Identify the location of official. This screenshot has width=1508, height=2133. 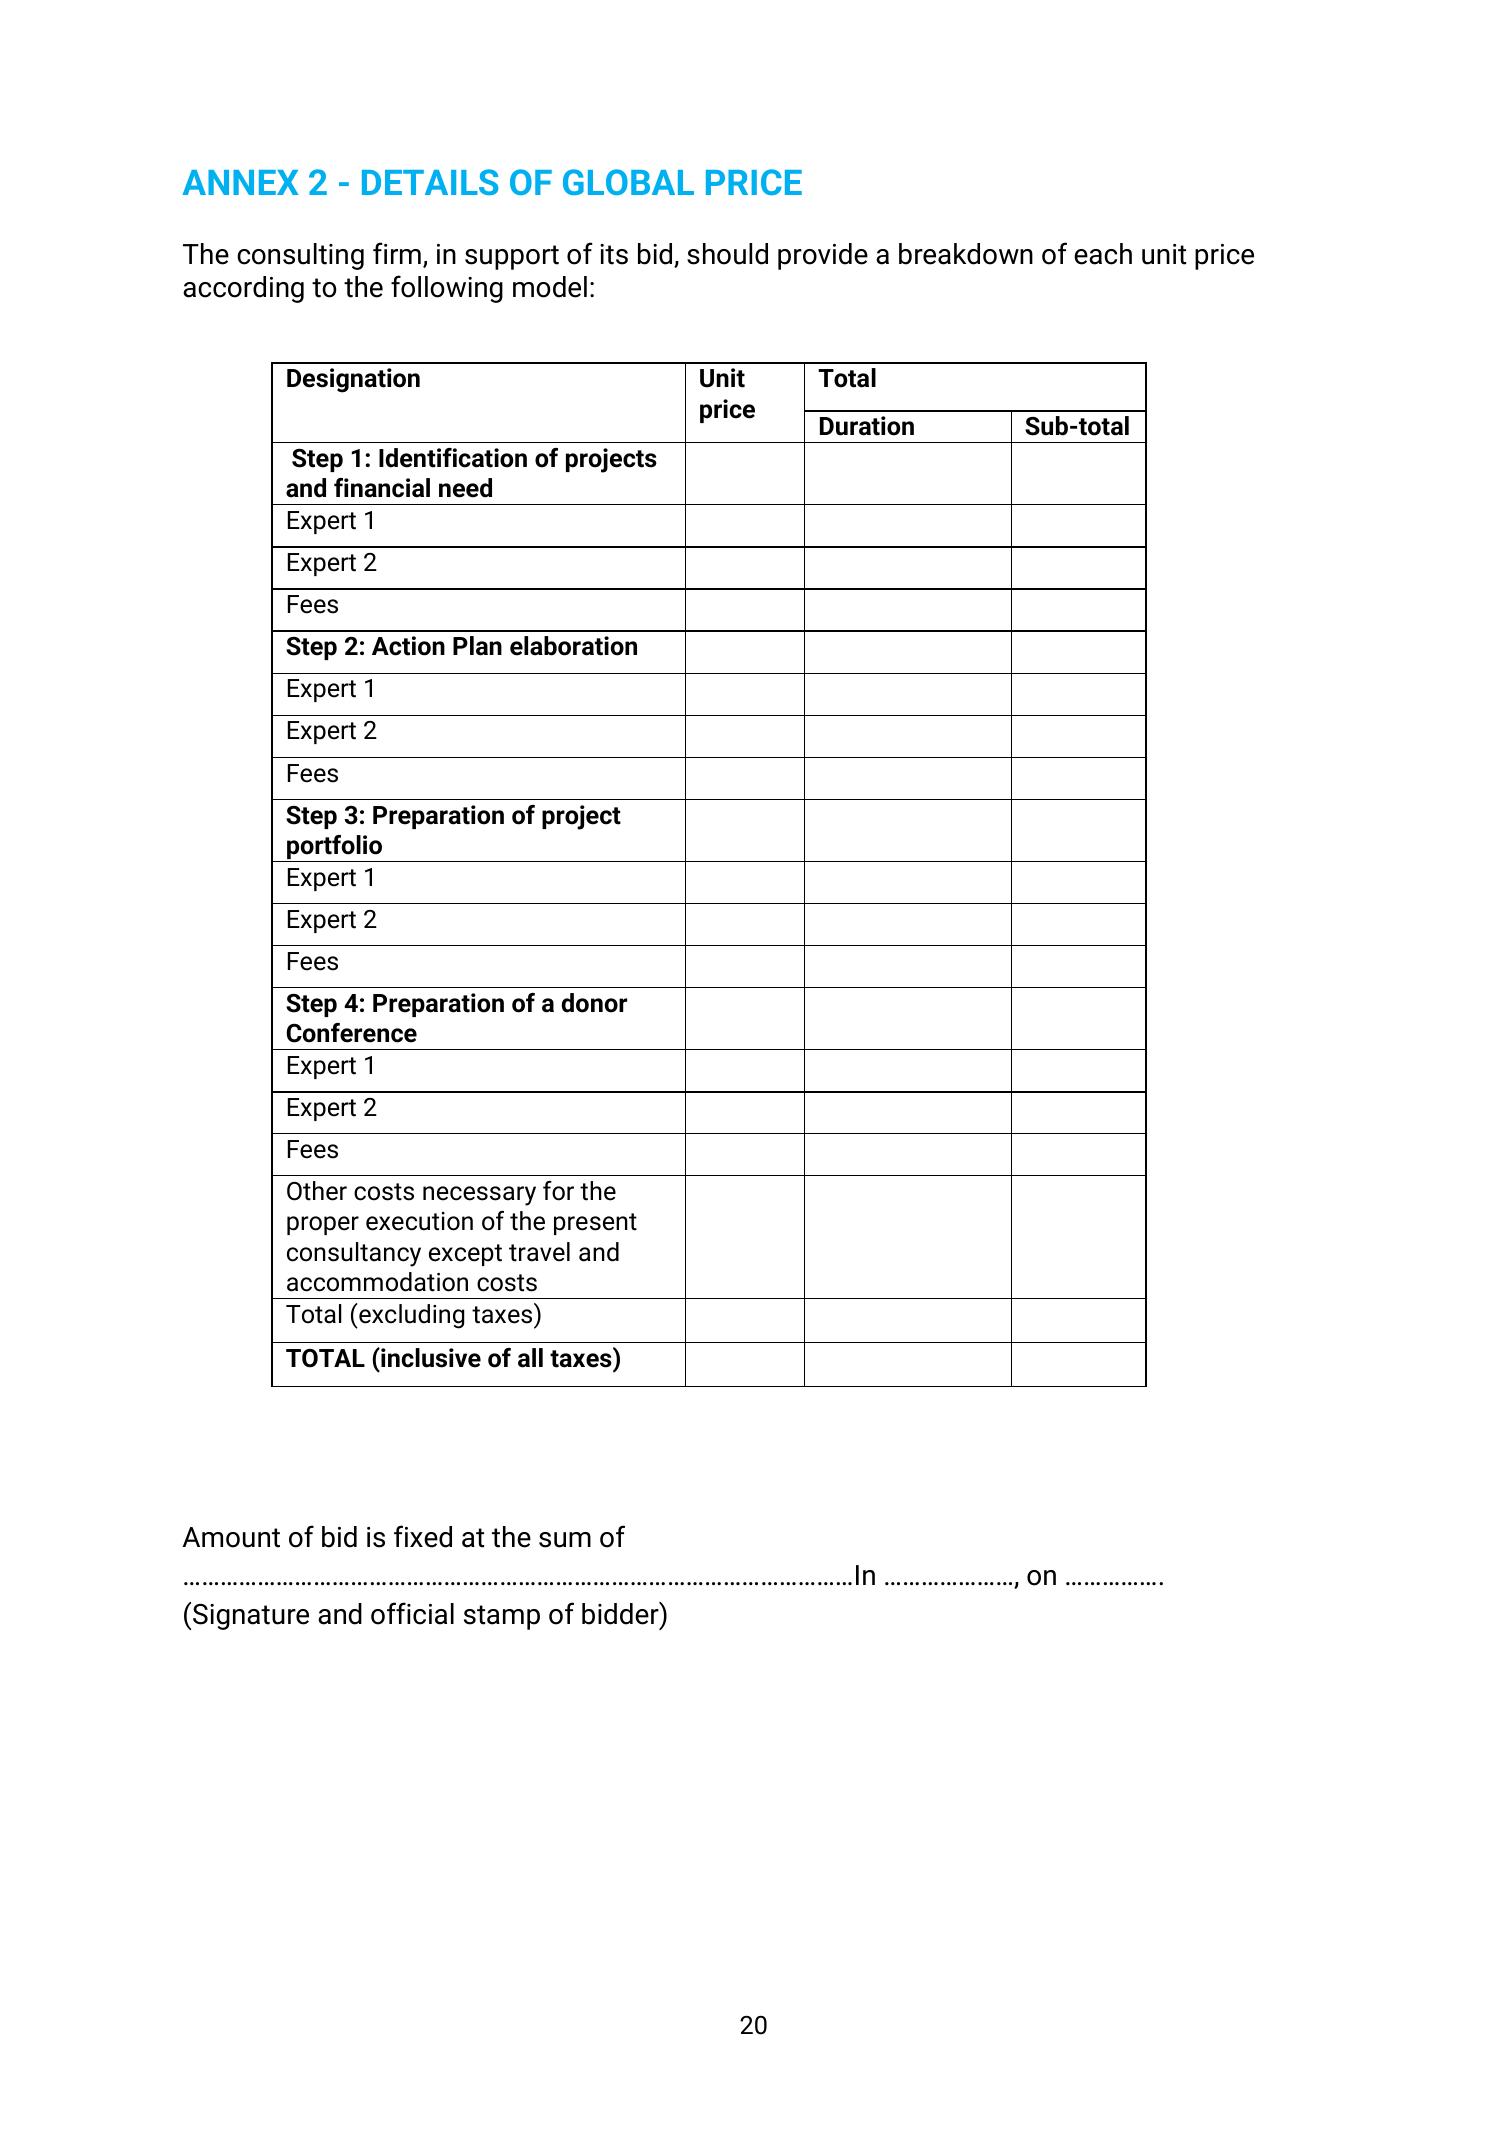
(412, 1613).
